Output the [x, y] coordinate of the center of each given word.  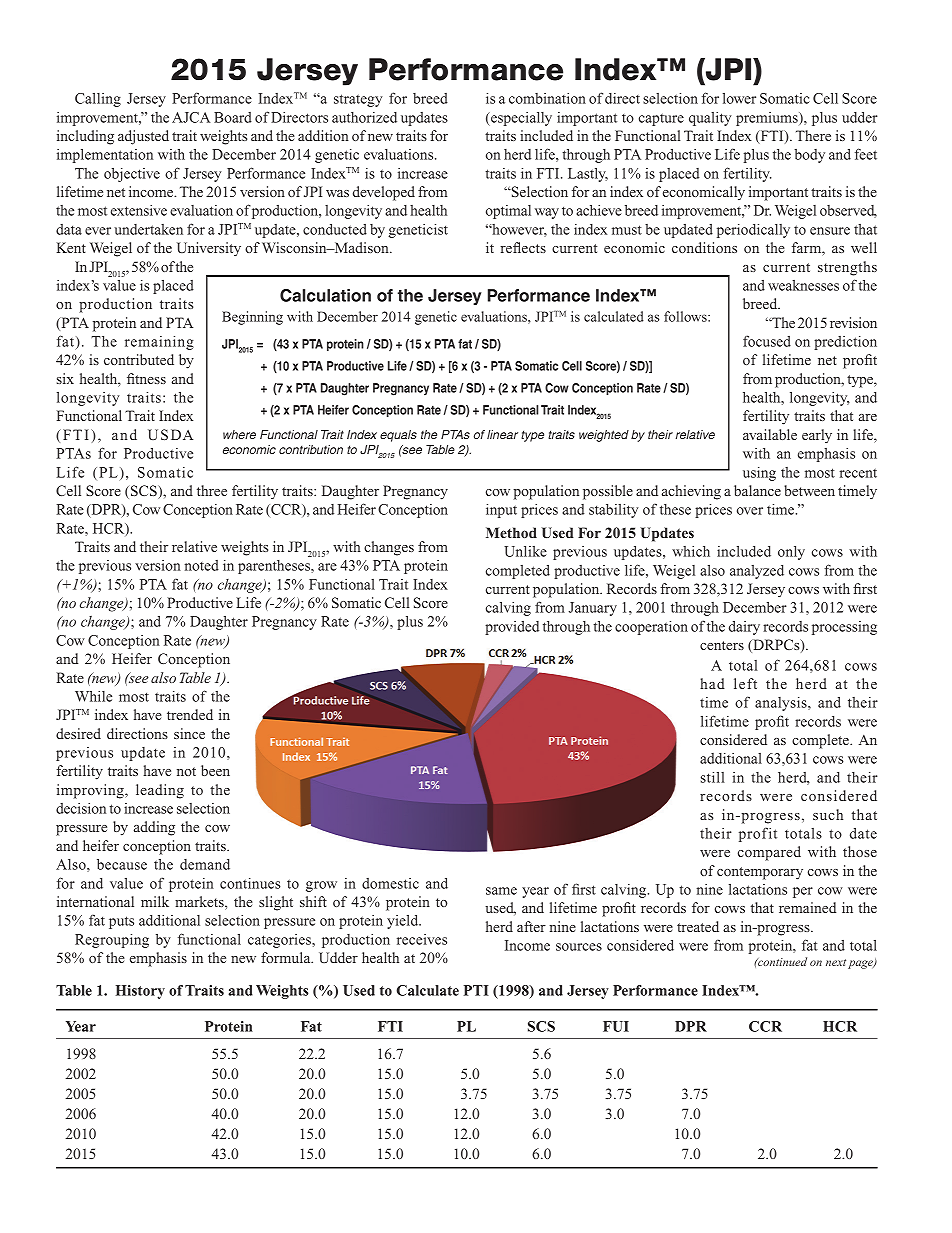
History [140, 992]
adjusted [143, 137]
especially [520, 119]
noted [202, 565]
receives [422, 939]
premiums [768, 119]
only [791, 553]
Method [511, 532]
